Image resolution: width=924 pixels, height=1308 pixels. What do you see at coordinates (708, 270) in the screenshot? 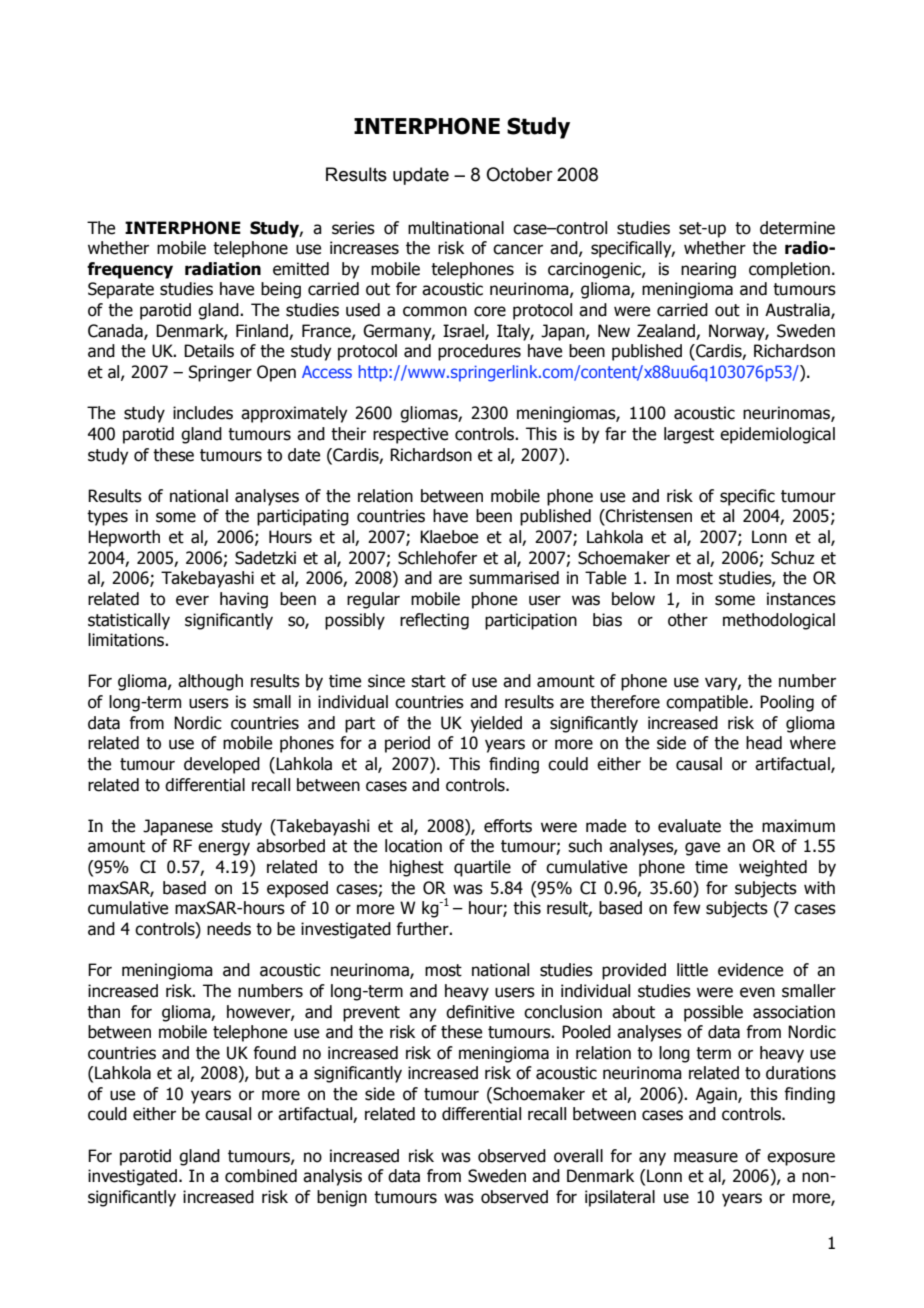
I see `nearing` at bounding box center [708, 270].
